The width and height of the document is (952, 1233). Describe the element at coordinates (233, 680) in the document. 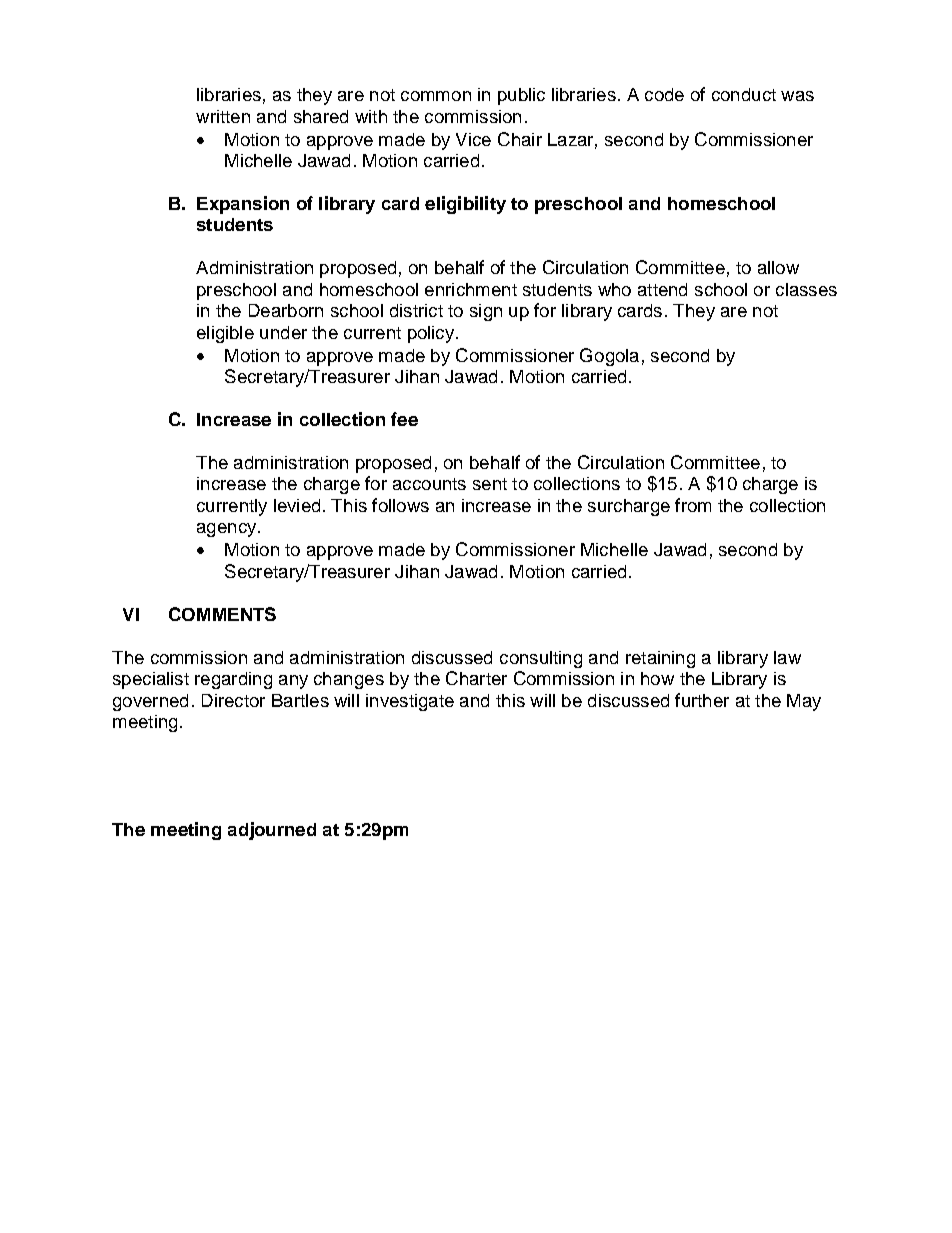

I see `regarding` at that location.
